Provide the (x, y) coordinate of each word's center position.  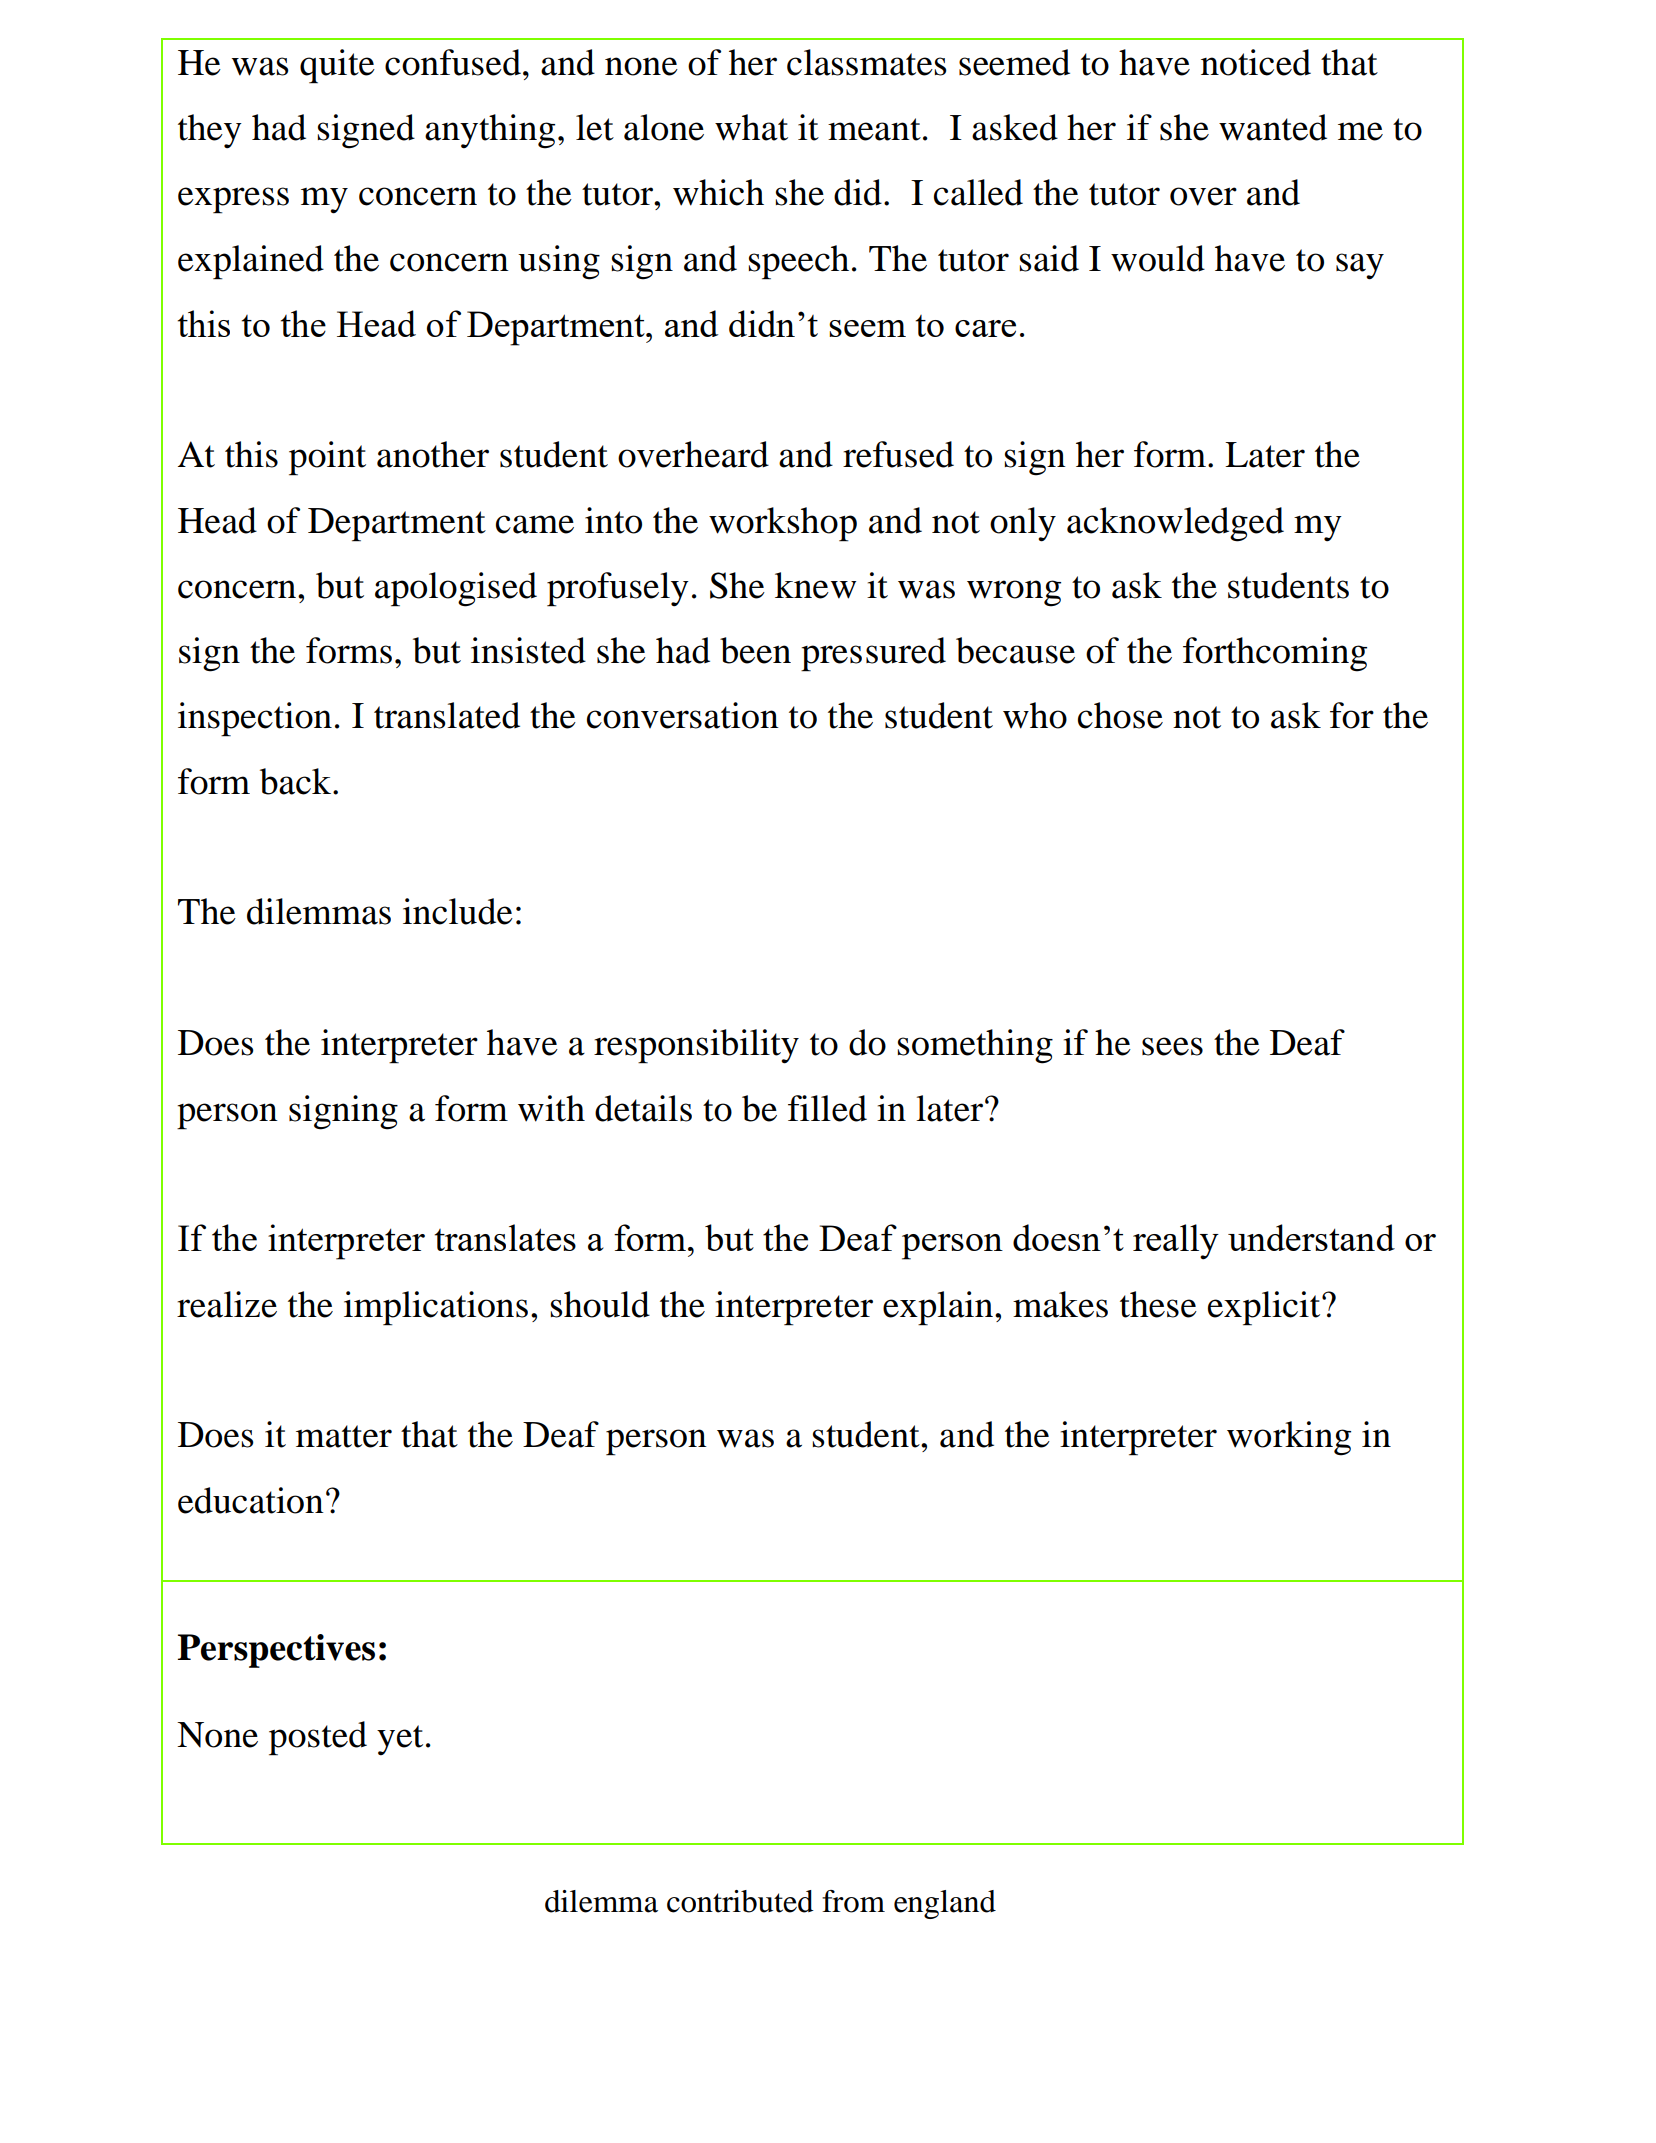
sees (1172, 1046)
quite (337, 66)
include (458, 911)
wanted (1273, 127)
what (751, 127)
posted (318, 1738)
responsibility (696, 1046)
